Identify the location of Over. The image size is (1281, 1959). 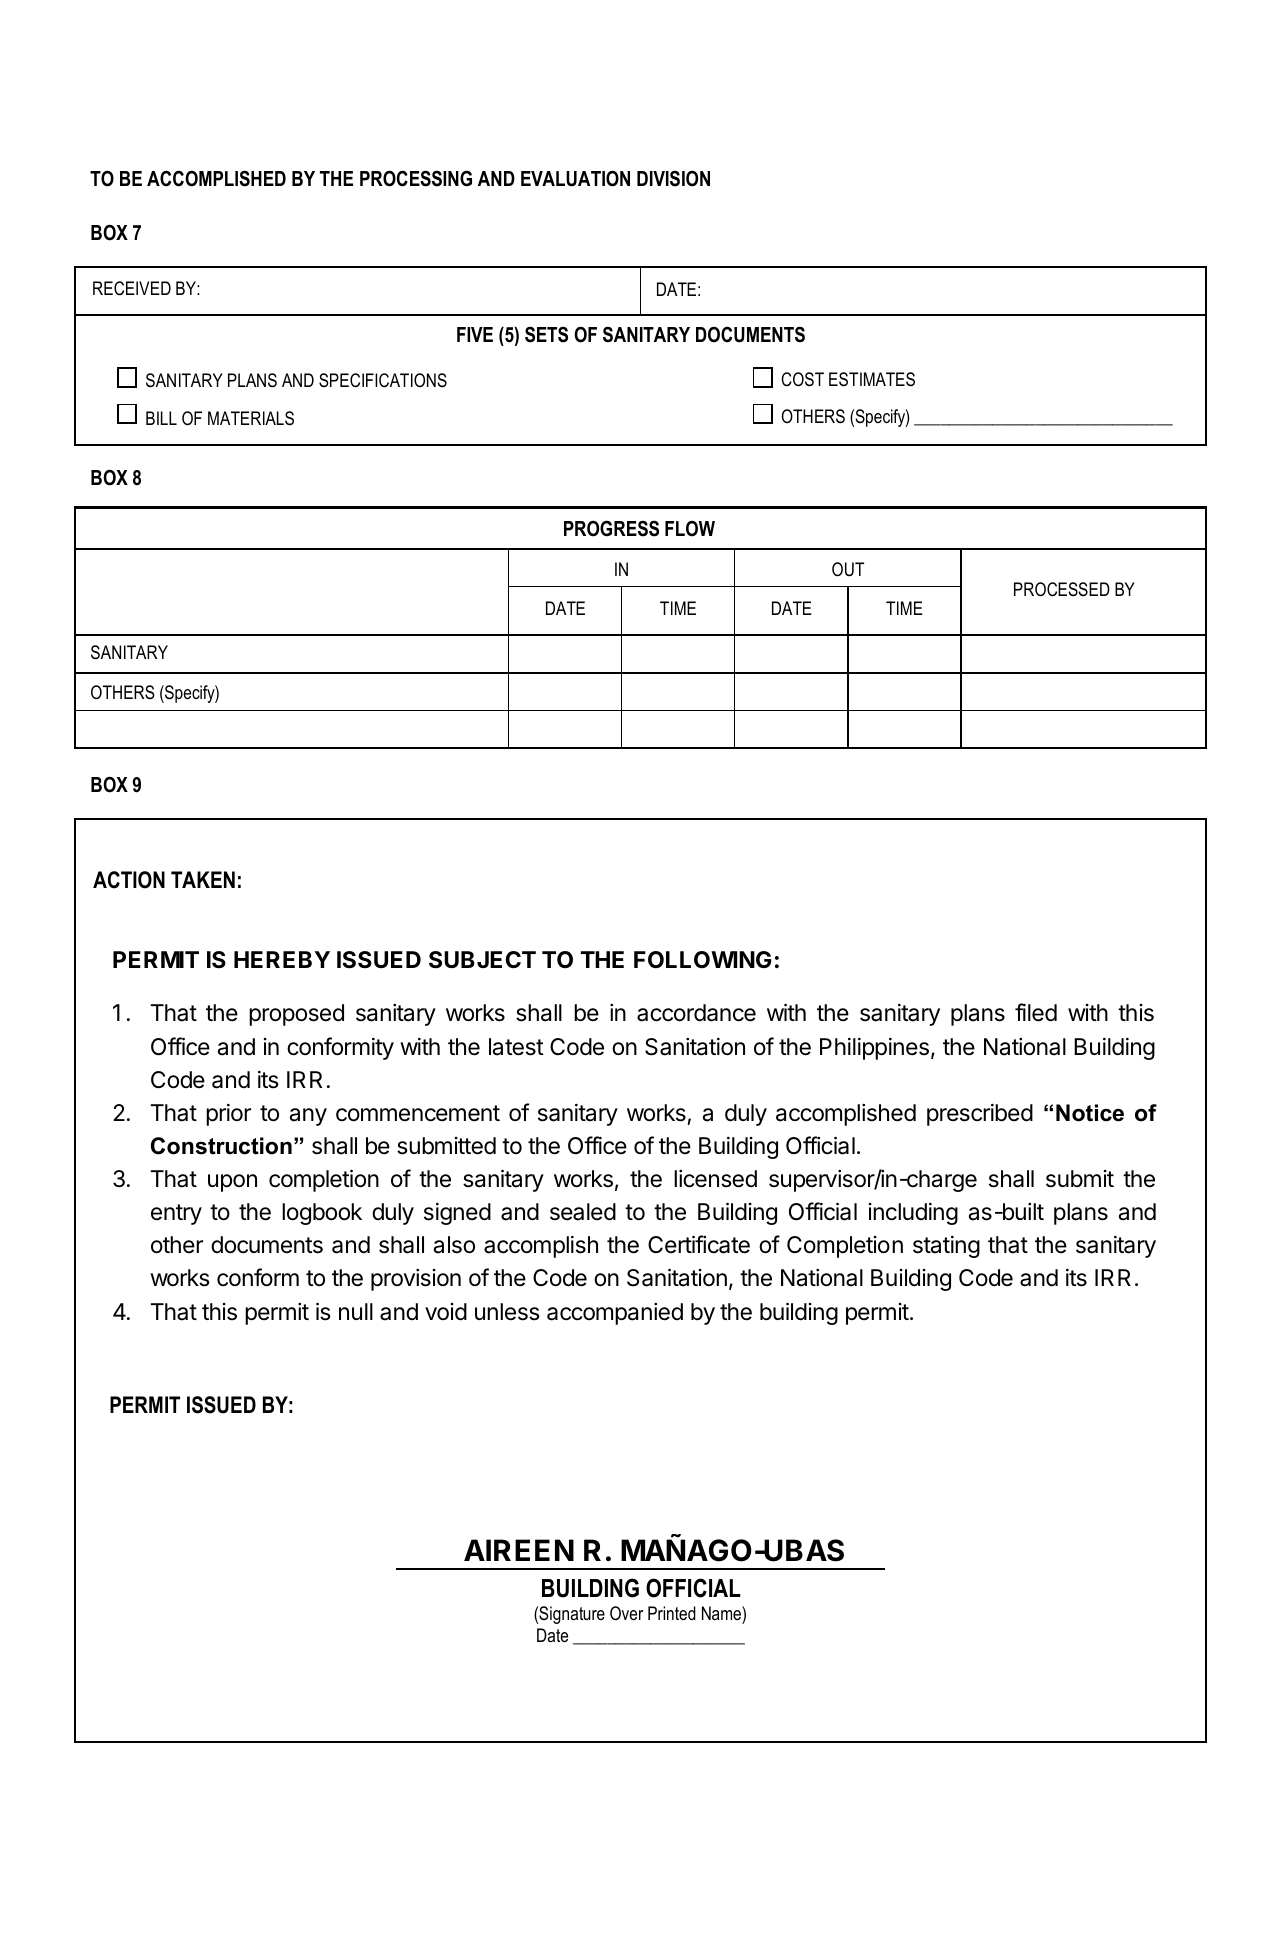
(626, 1613).
